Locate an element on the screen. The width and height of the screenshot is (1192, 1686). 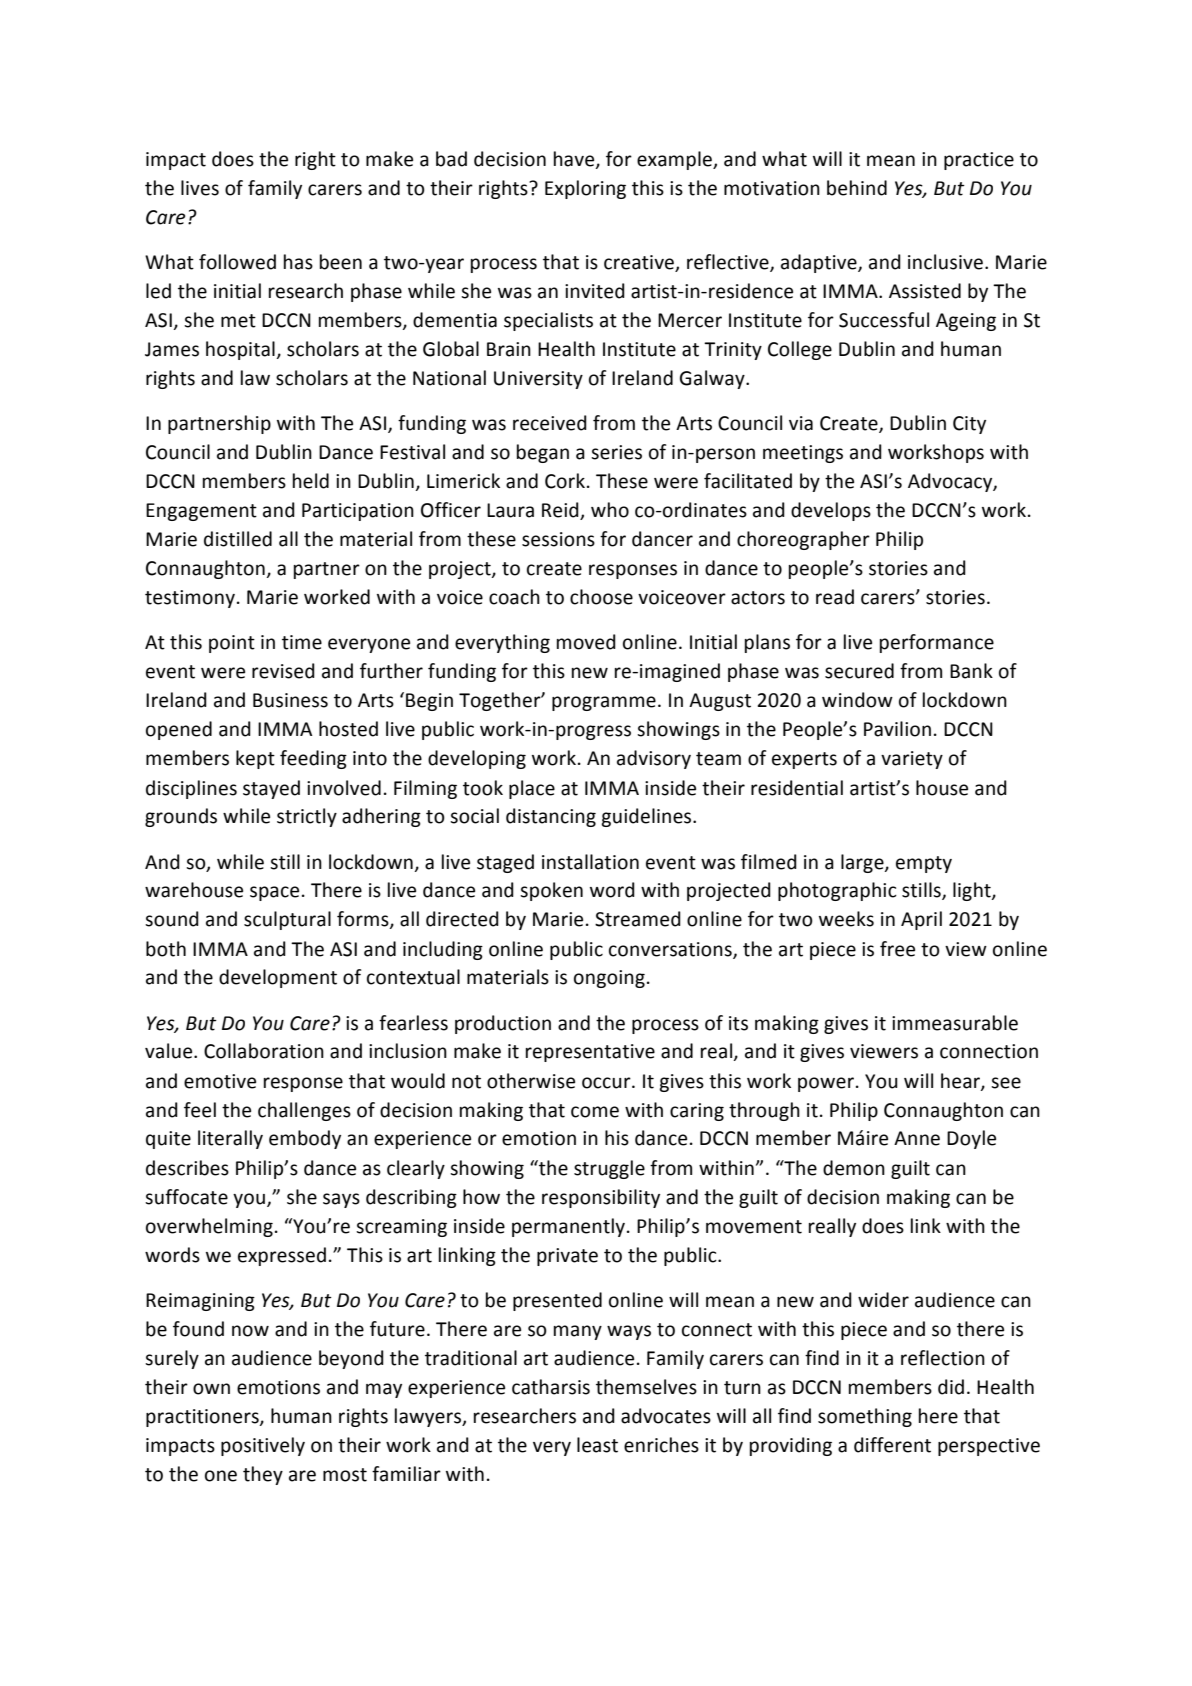
choose is located at coordinates (601, 597).
